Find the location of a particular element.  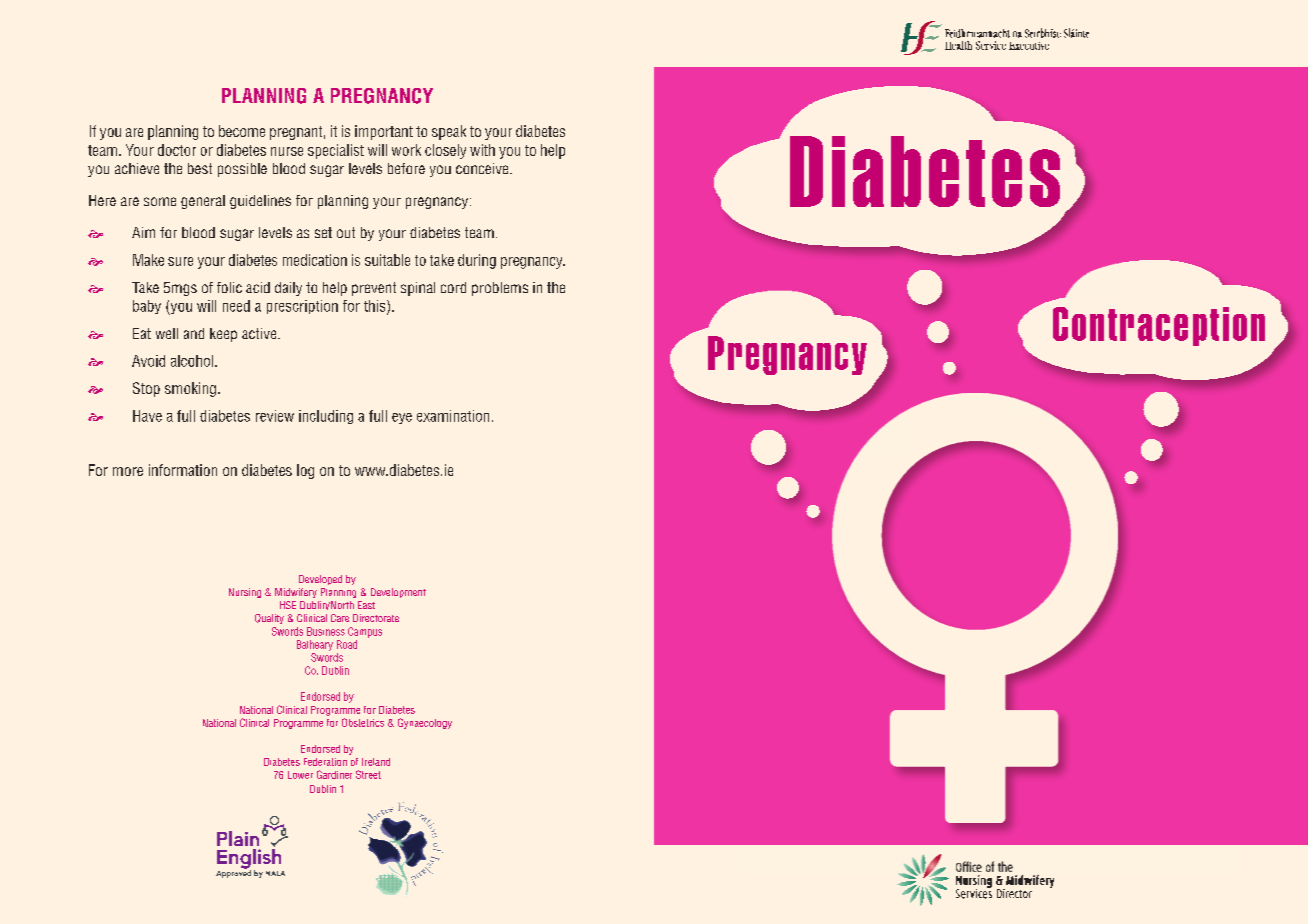

with is located at coordinates (482, 150).
